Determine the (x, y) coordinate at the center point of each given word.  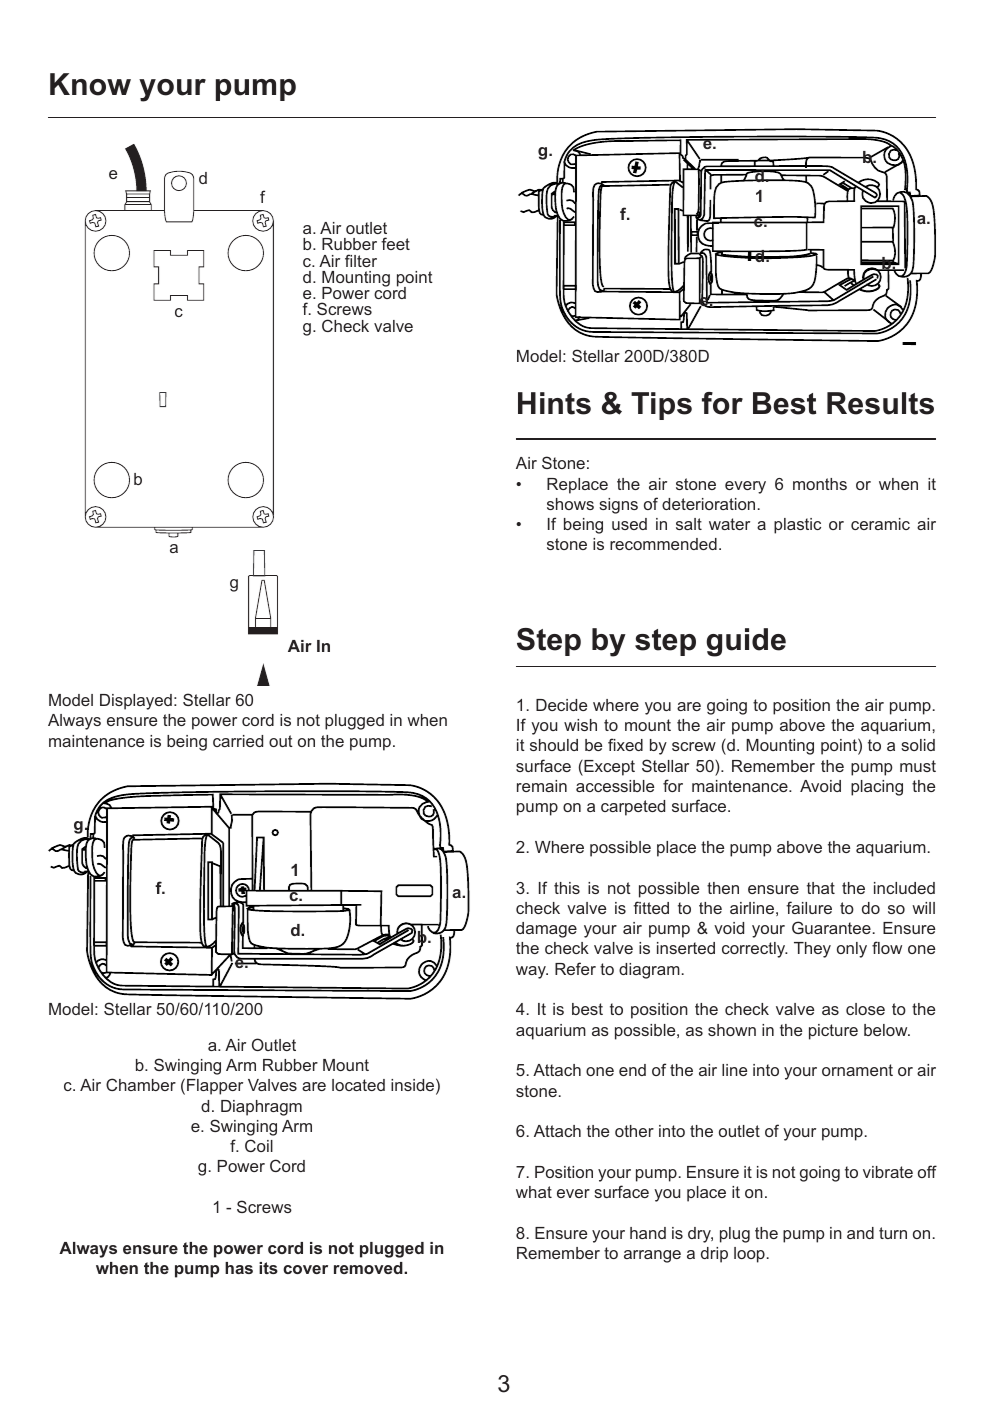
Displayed (136, 702)
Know (90, 84)
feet (395, 243)
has (239, 1268)
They (812, 950)
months (820, 484)
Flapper (215, 1087)
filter (361, 260)
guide (746, 642)
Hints (554, 403)
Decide (561, 705)
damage (546, 930)
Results (880, 403)
